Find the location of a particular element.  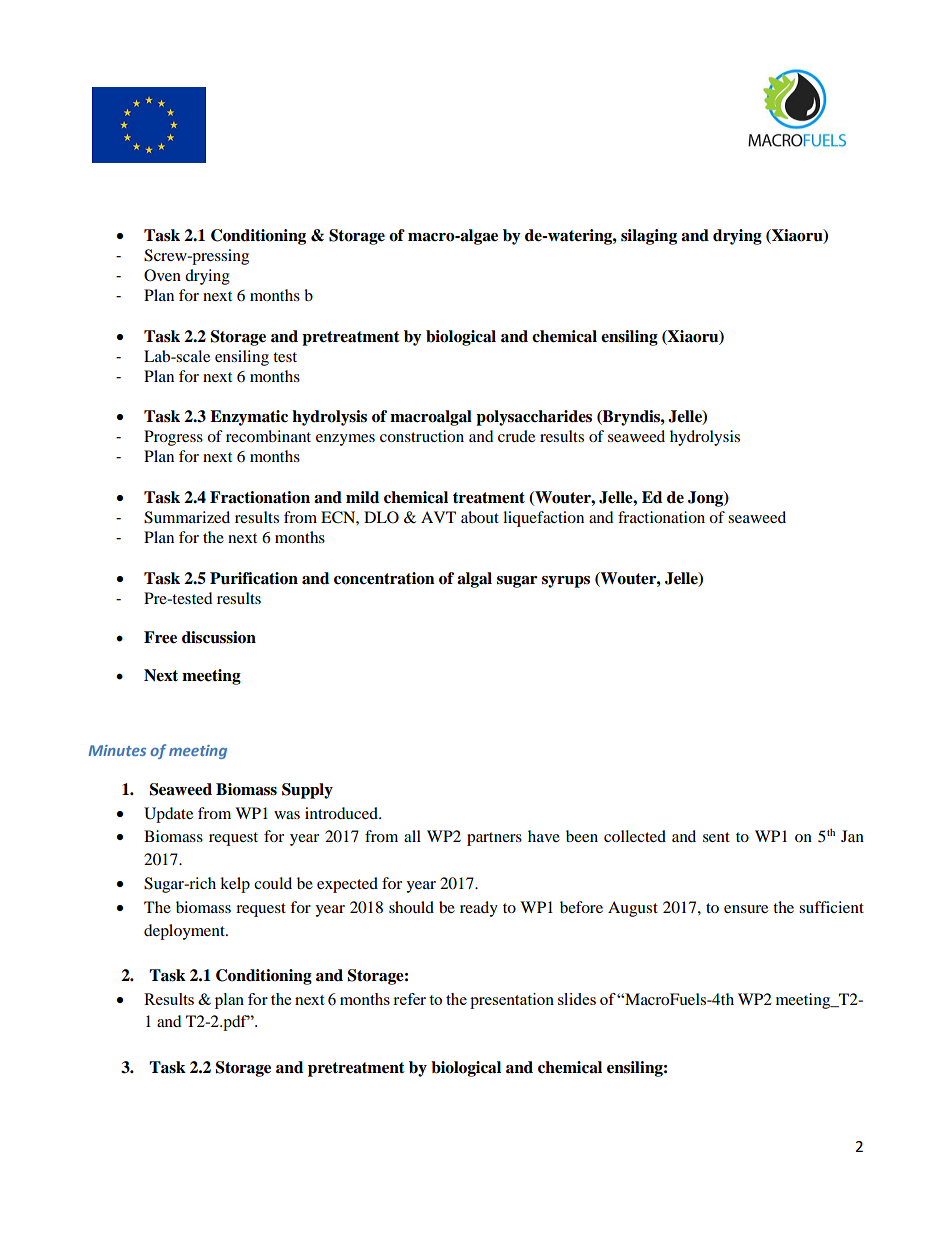

deployment is located at coordinates (185, 932).
